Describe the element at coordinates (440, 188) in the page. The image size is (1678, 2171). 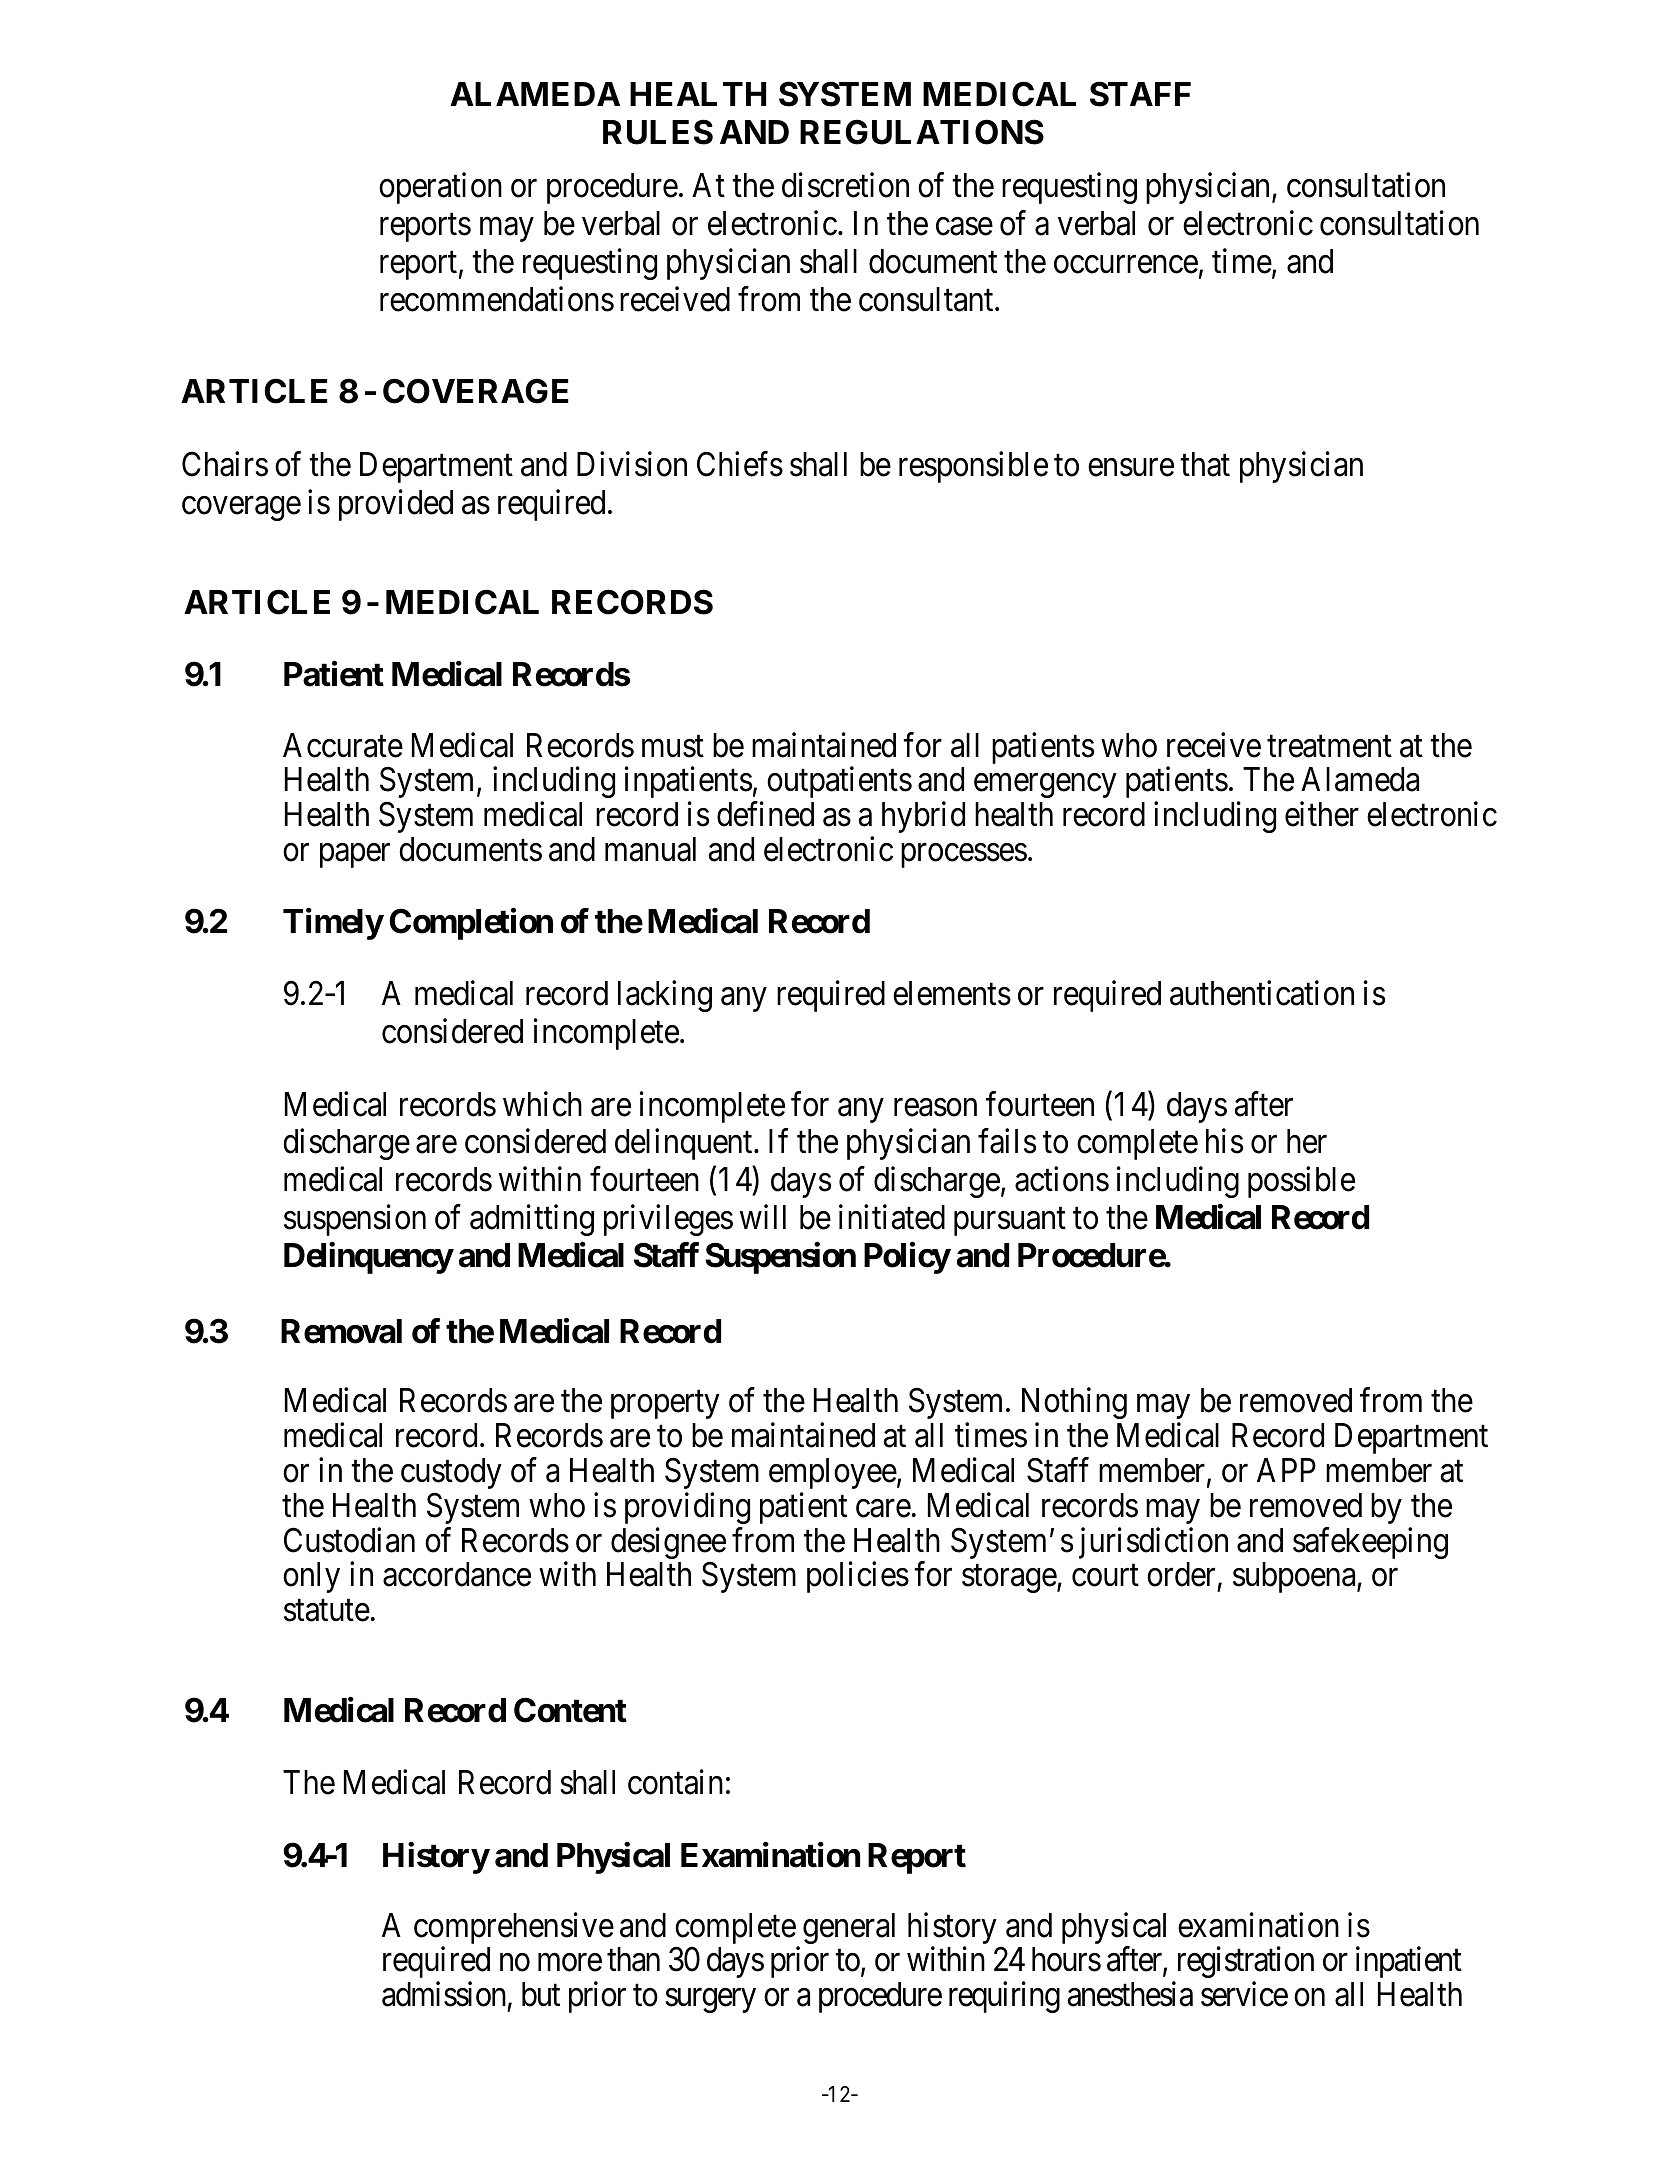
I see `operation` at that location.
